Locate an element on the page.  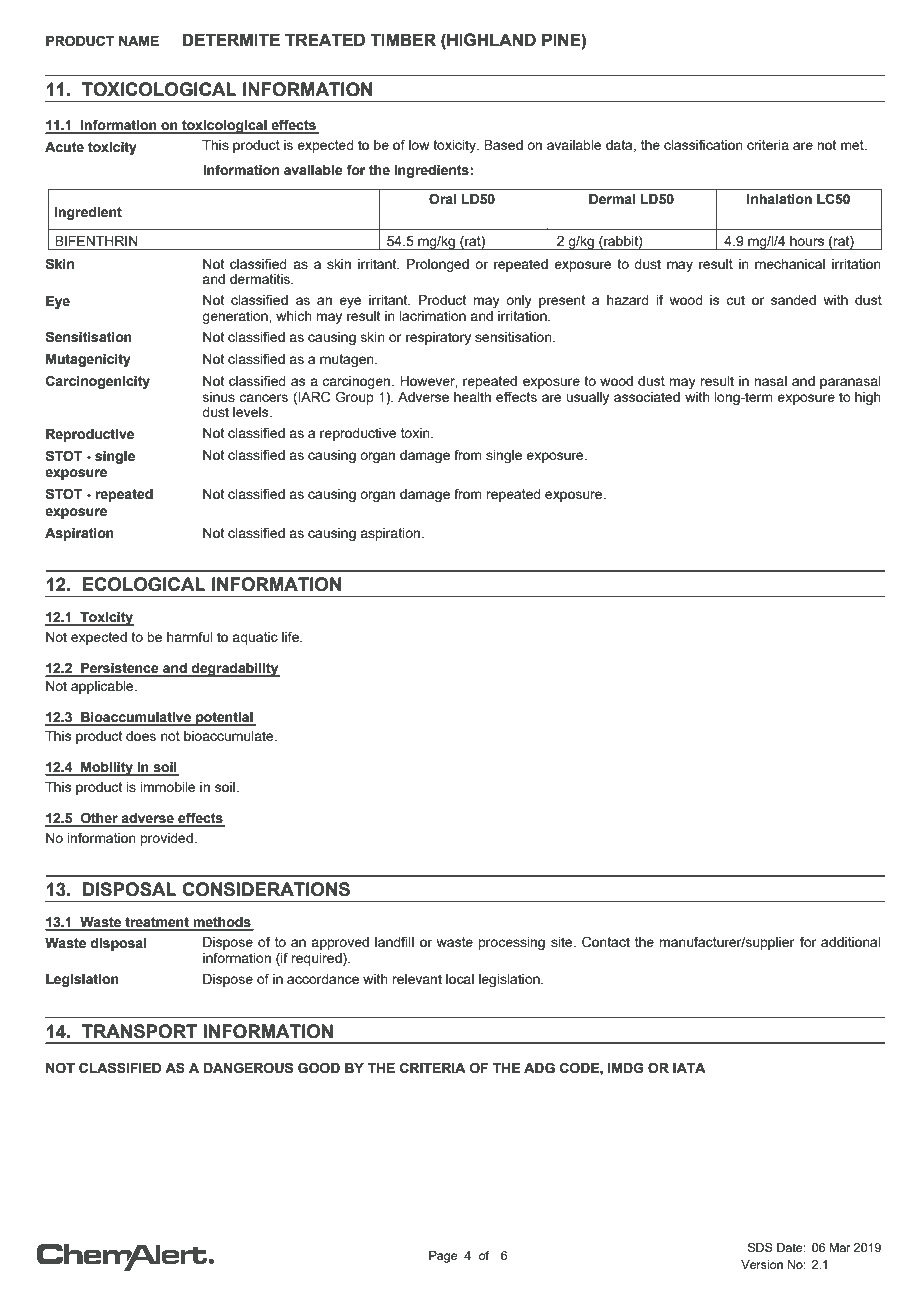
associated is located at coordinates (647, 397).
